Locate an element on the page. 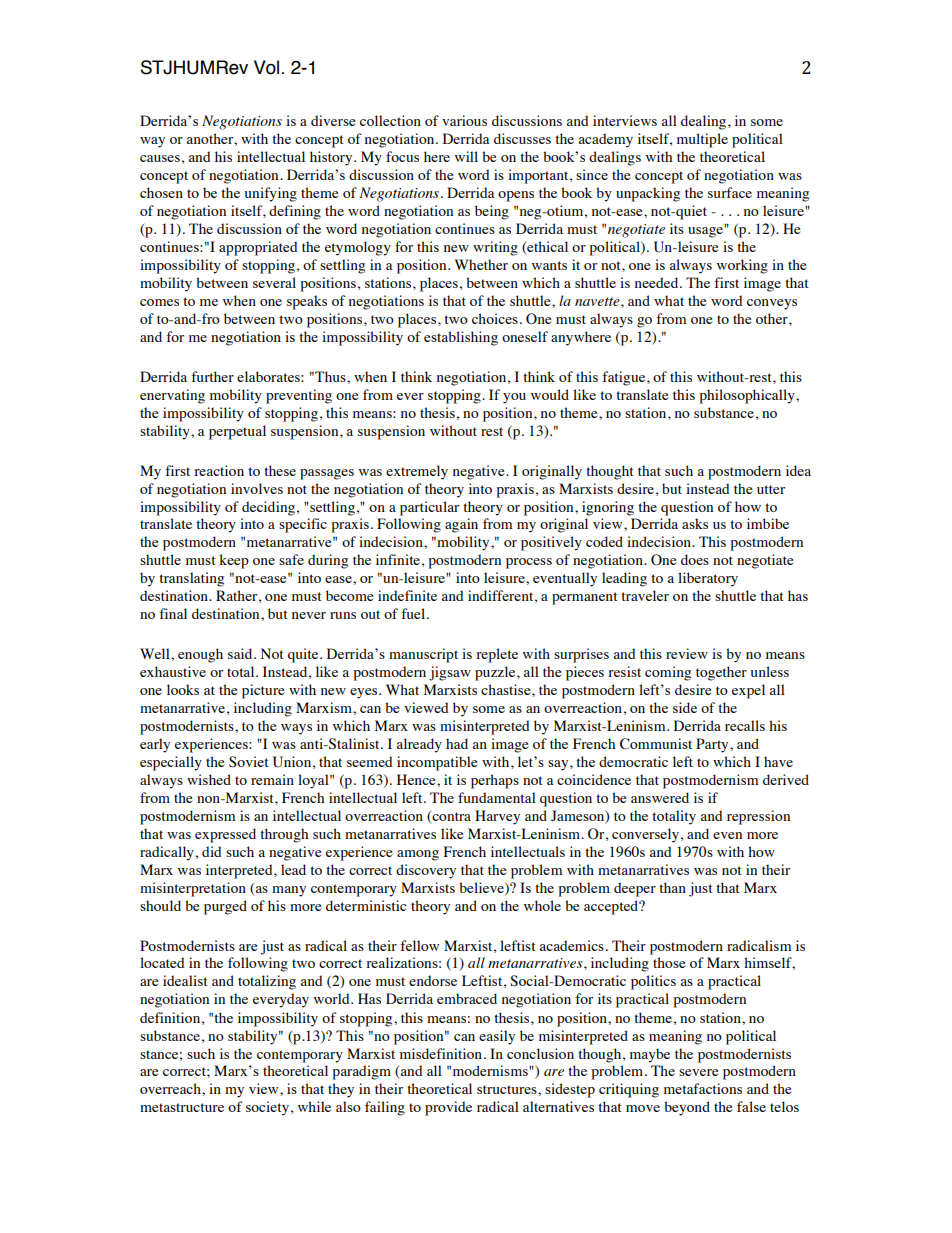 The image size is (952, 1233). unifying is located at coordinates (271, 194).
